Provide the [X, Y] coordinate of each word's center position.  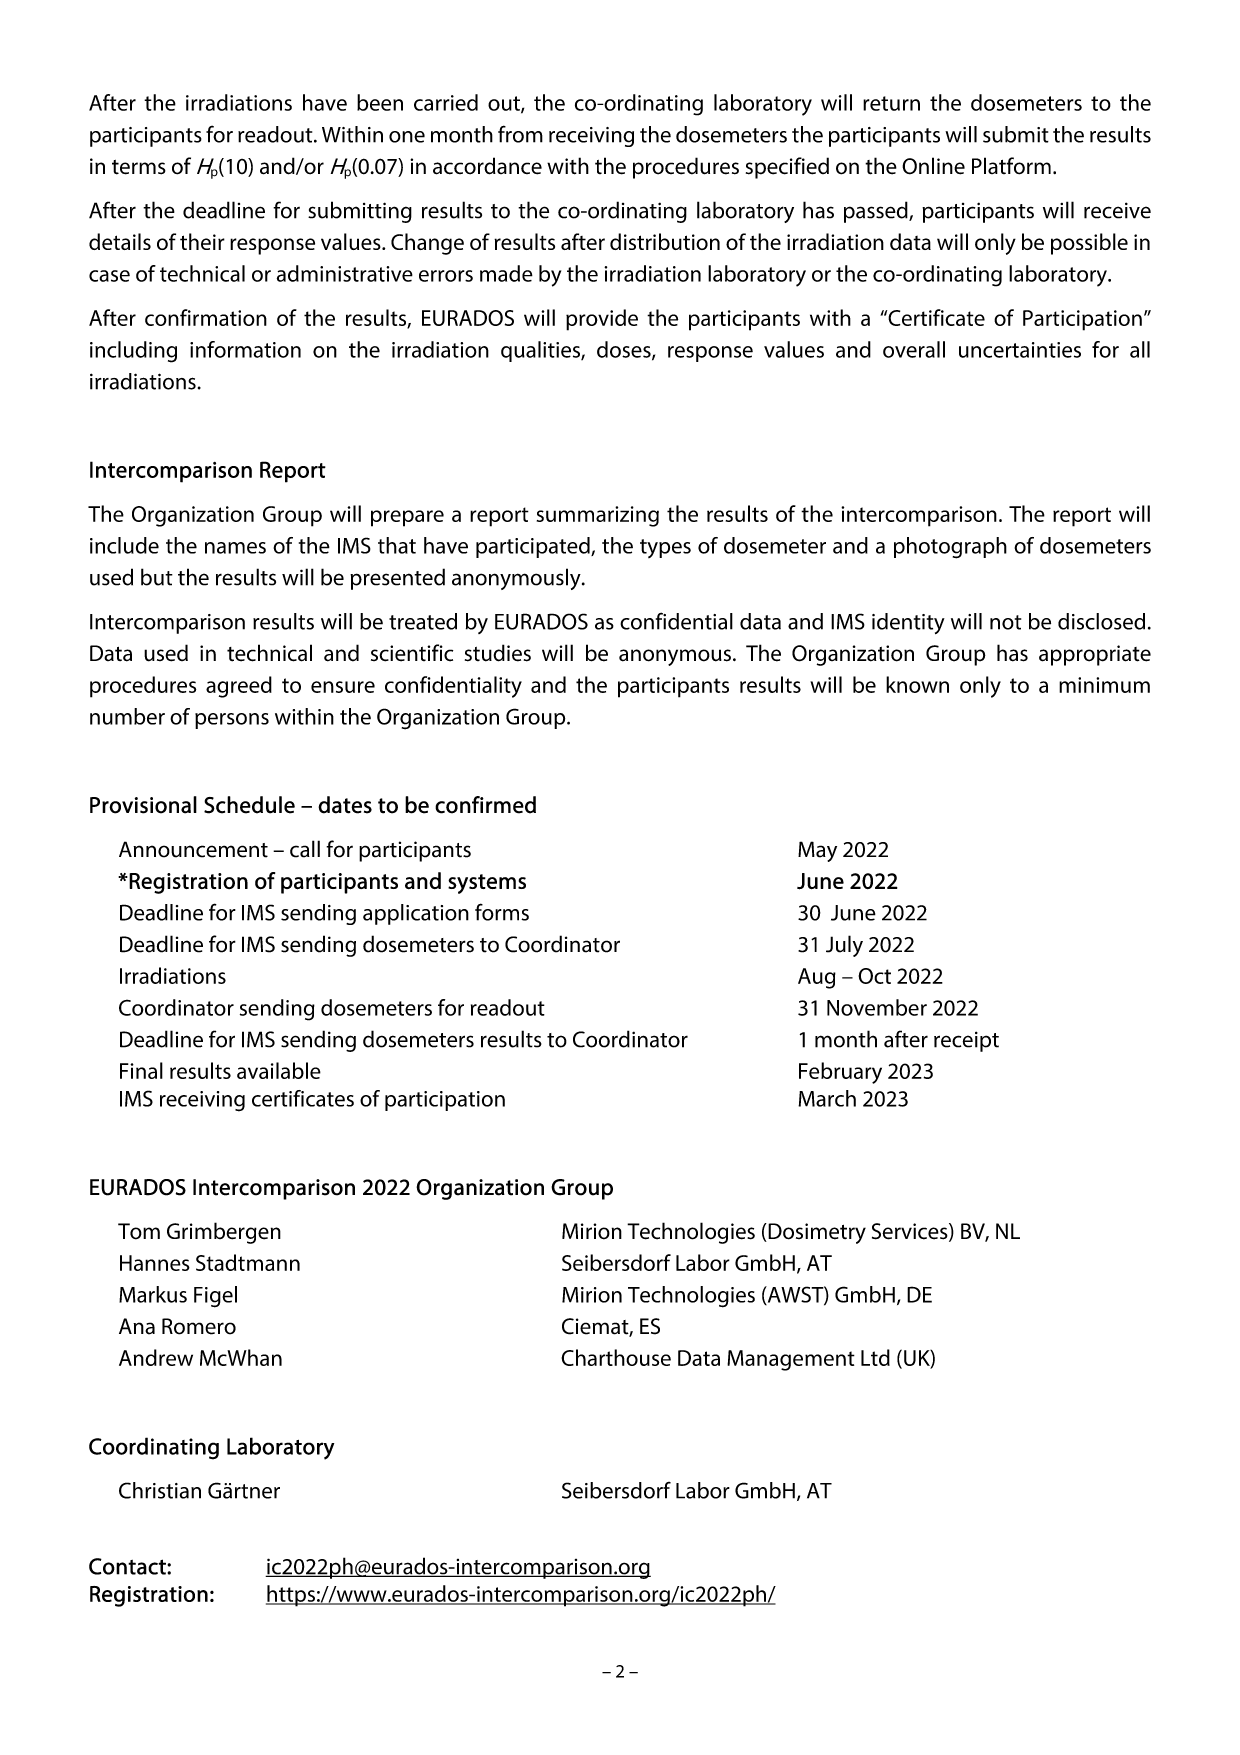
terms [139, 167]
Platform [1011, 166]
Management [791, 1360]
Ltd [875, 1357]
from [520, 134]
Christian [160, 1490]
